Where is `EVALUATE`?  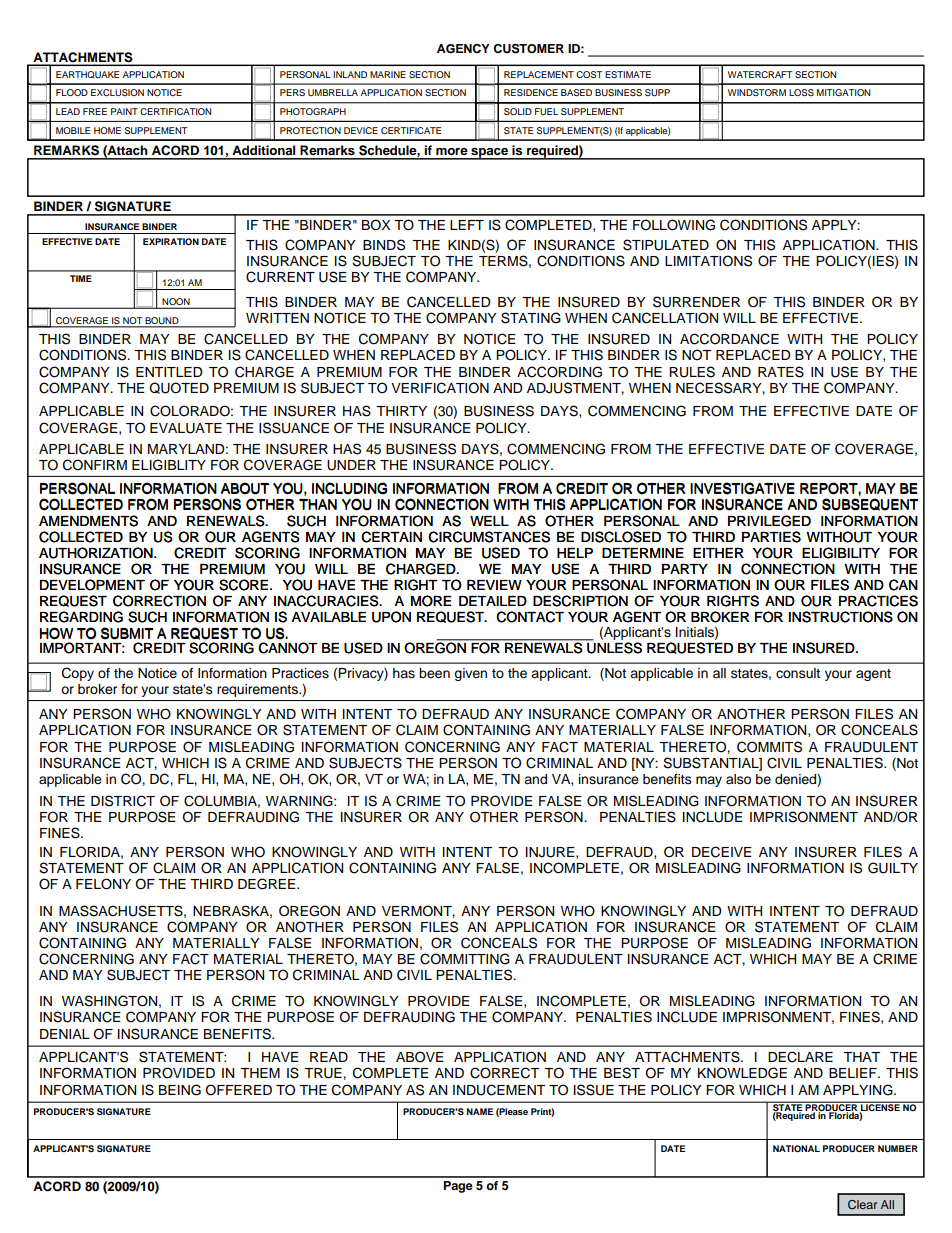 EVALUATE is located at coordinates (186, 428).
